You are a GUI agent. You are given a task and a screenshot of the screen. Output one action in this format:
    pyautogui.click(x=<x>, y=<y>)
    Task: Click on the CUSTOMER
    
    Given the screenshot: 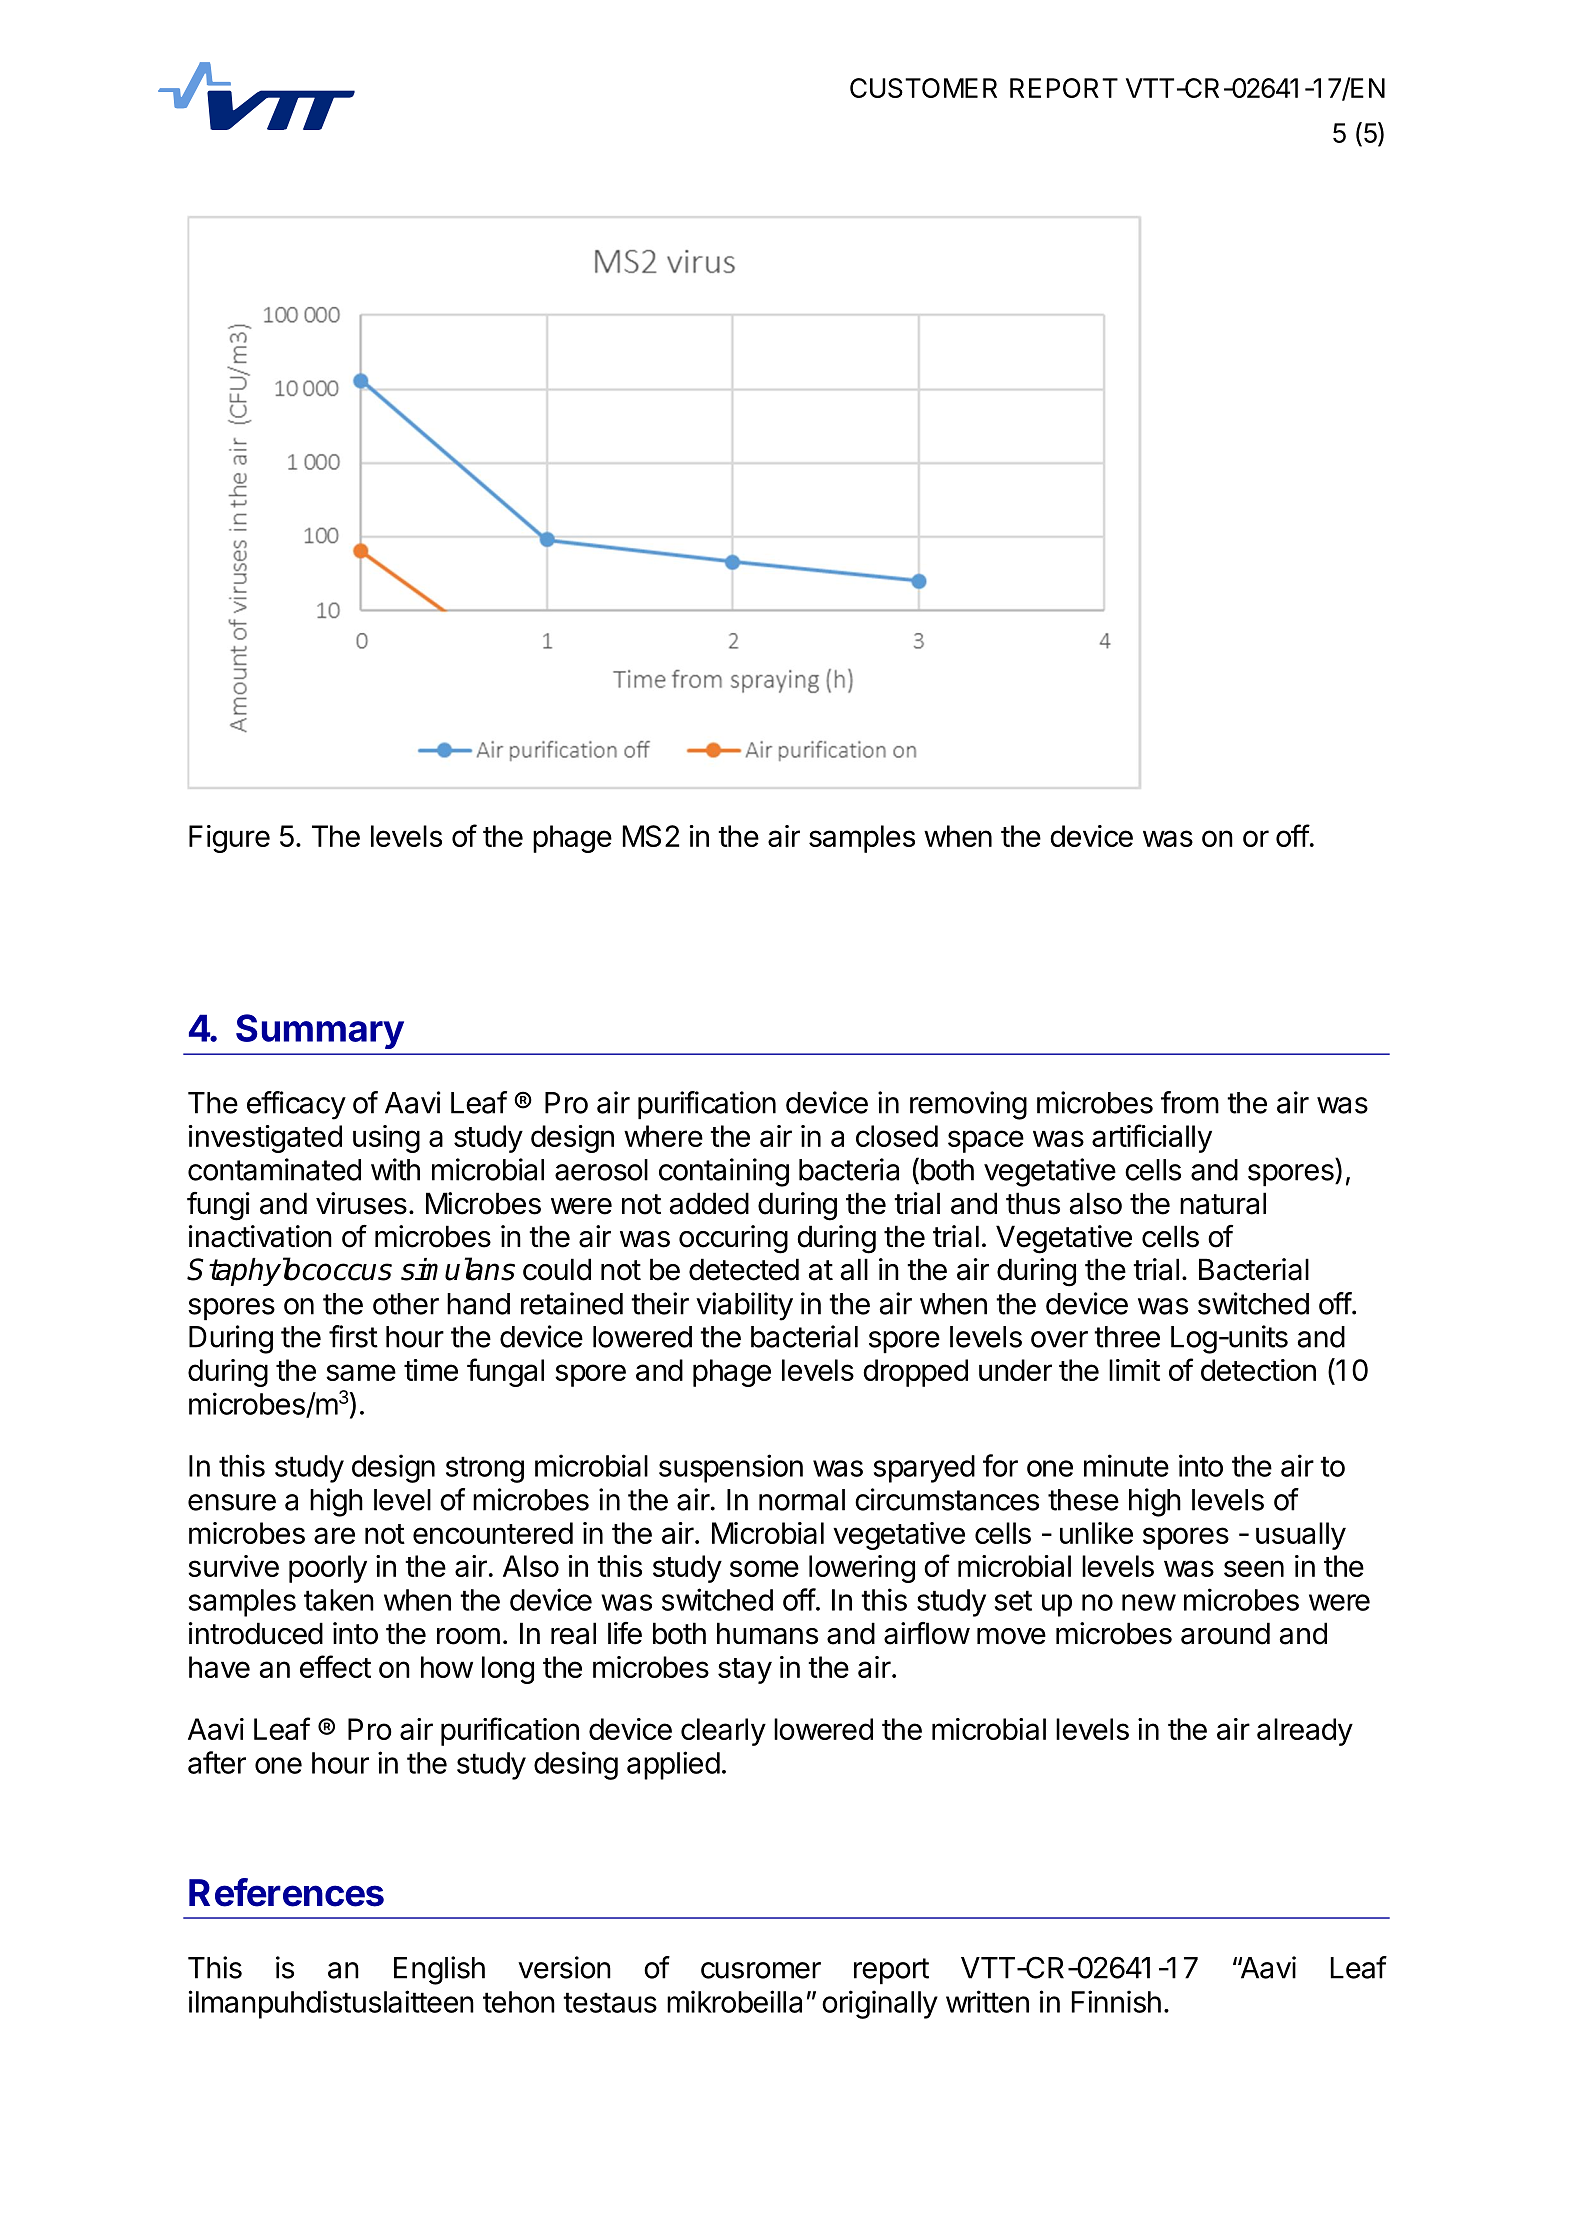 What is the action you would take?
    pyautogui.click(x=923, y=88)
